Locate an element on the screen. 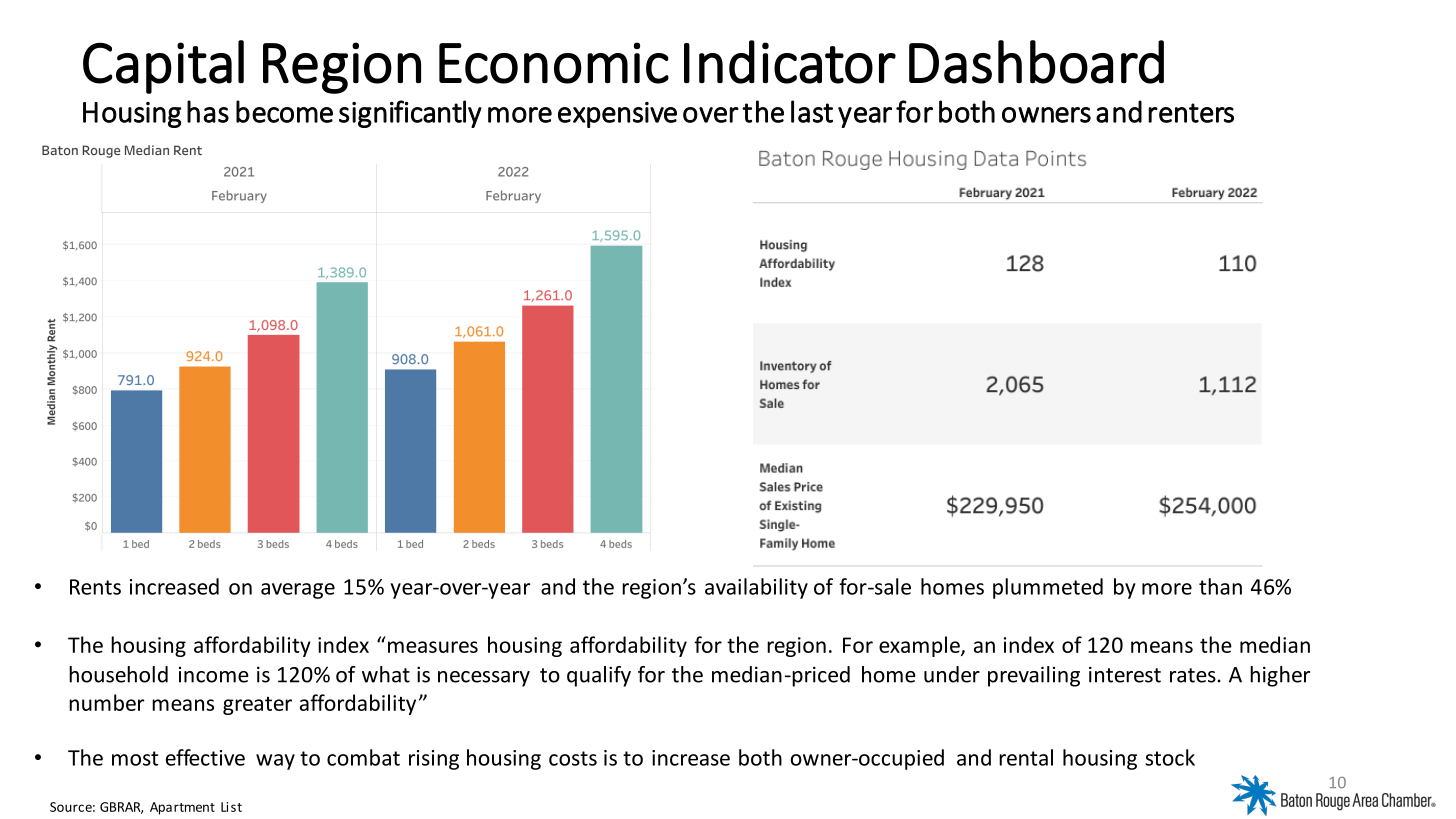 This screenshot has height=819, width=1456. become is located at coordinates (284, 111).
